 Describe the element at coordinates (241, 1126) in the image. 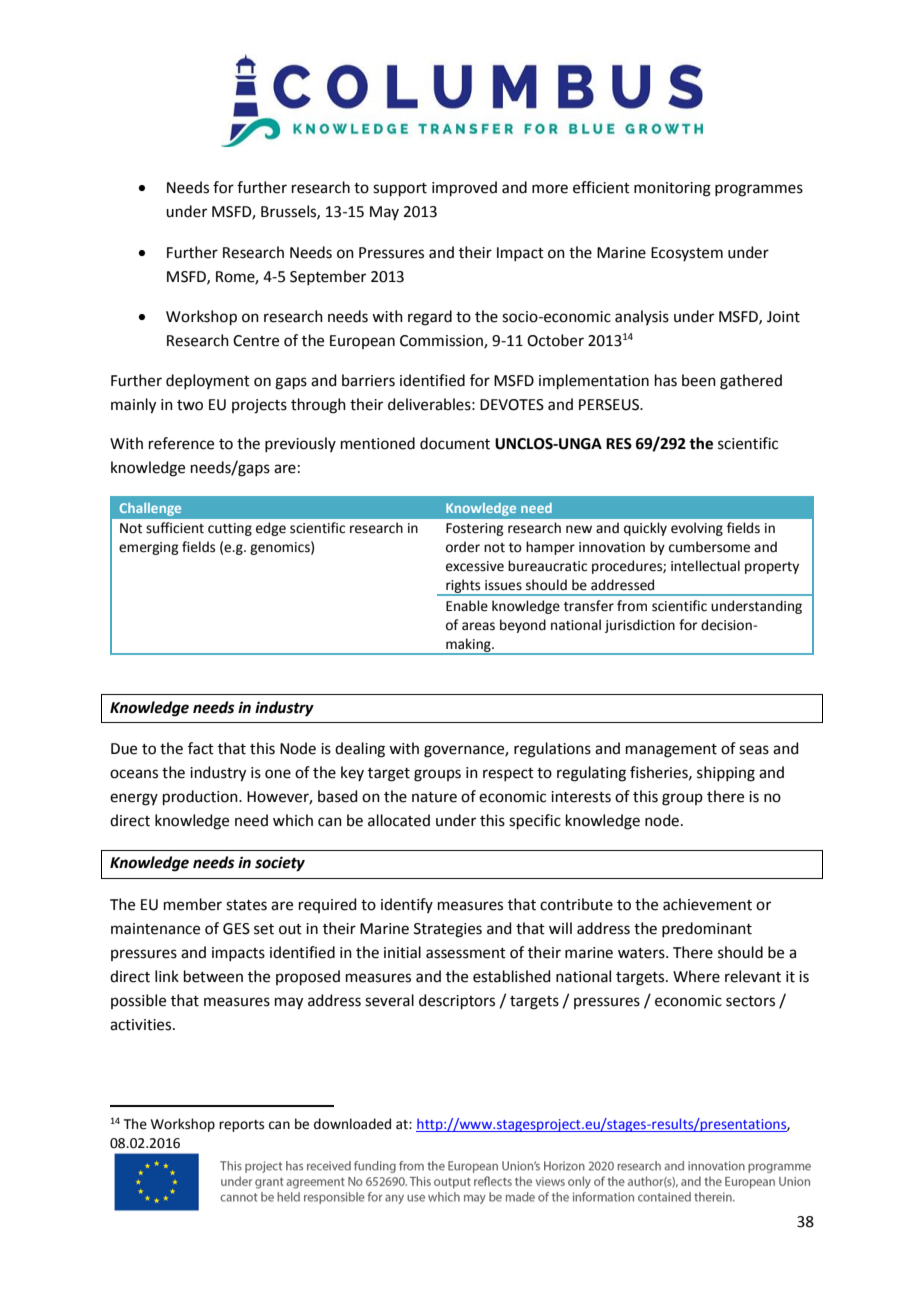

I see `reports` at that location.
